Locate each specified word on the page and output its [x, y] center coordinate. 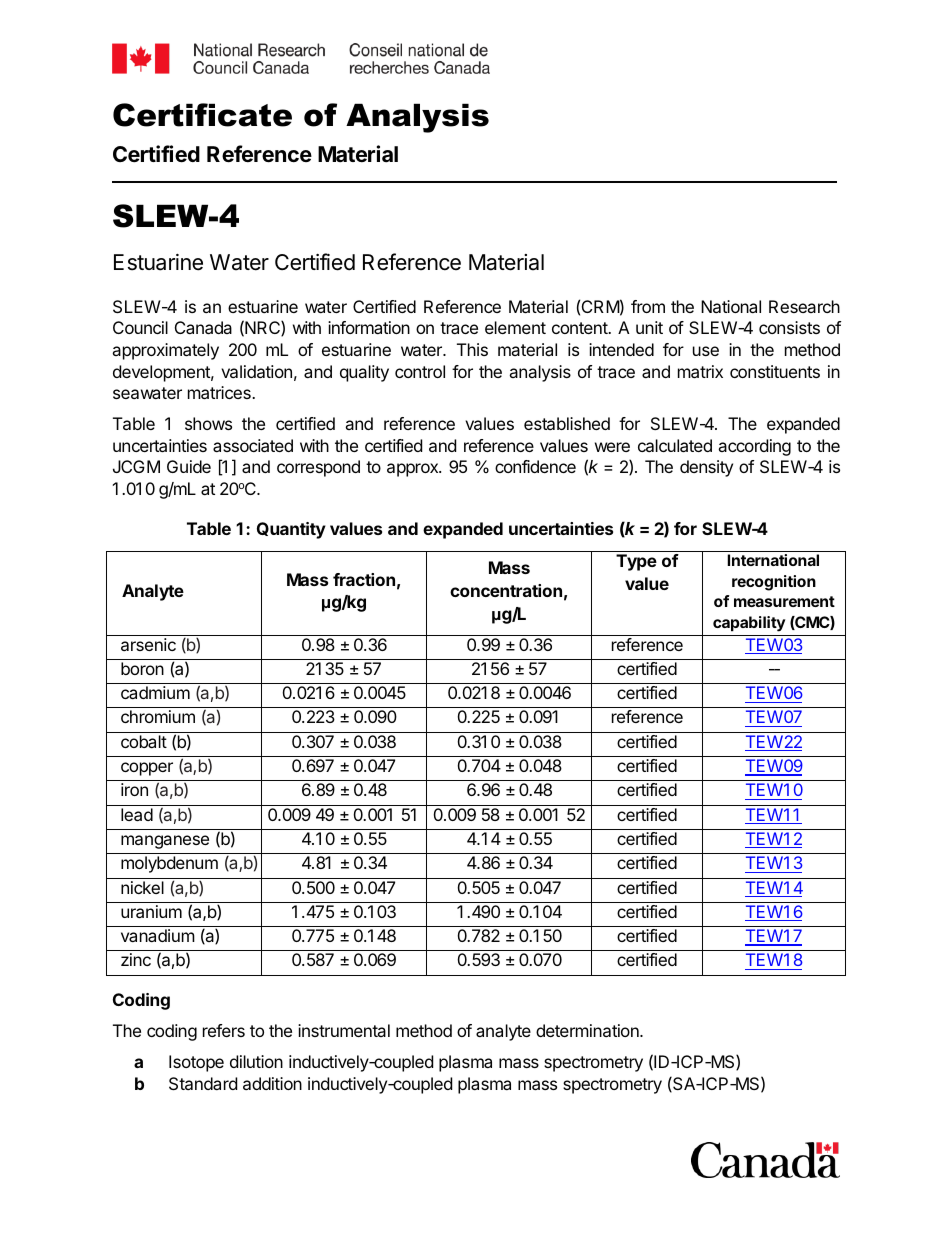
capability [749, 624]
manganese [165, 842]
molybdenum [169, 864]
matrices [220, 392]
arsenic [148, 644]
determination [588, 1030]
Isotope [196, 1063]
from [648, 306]
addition [272, 1083]
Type [636, 562]
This [472, 349]
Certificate [202, 115]
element [515, 327]
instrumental [344, 1030]
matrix [700, 371]
